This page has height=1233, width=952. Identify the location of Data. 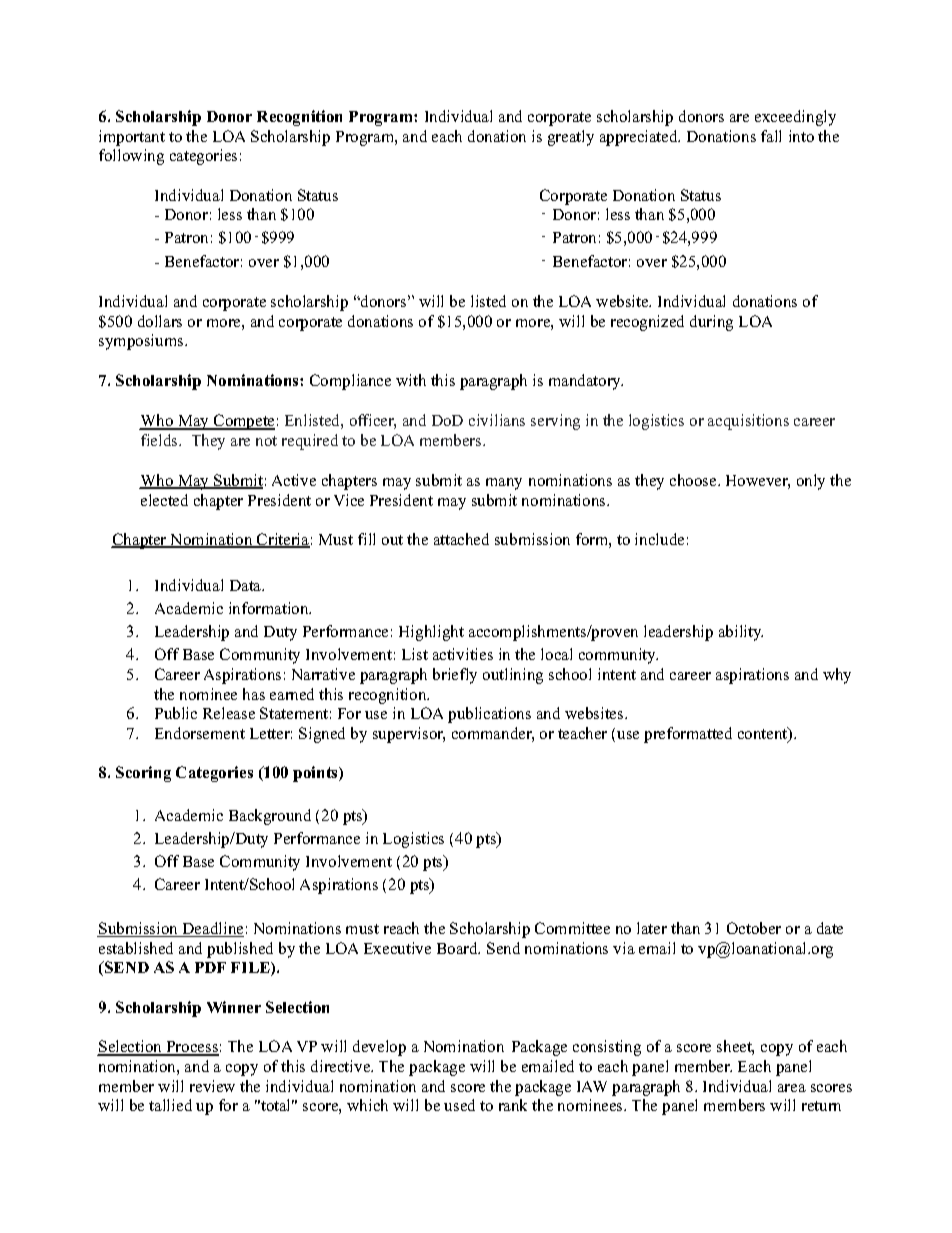
(247, 585).
